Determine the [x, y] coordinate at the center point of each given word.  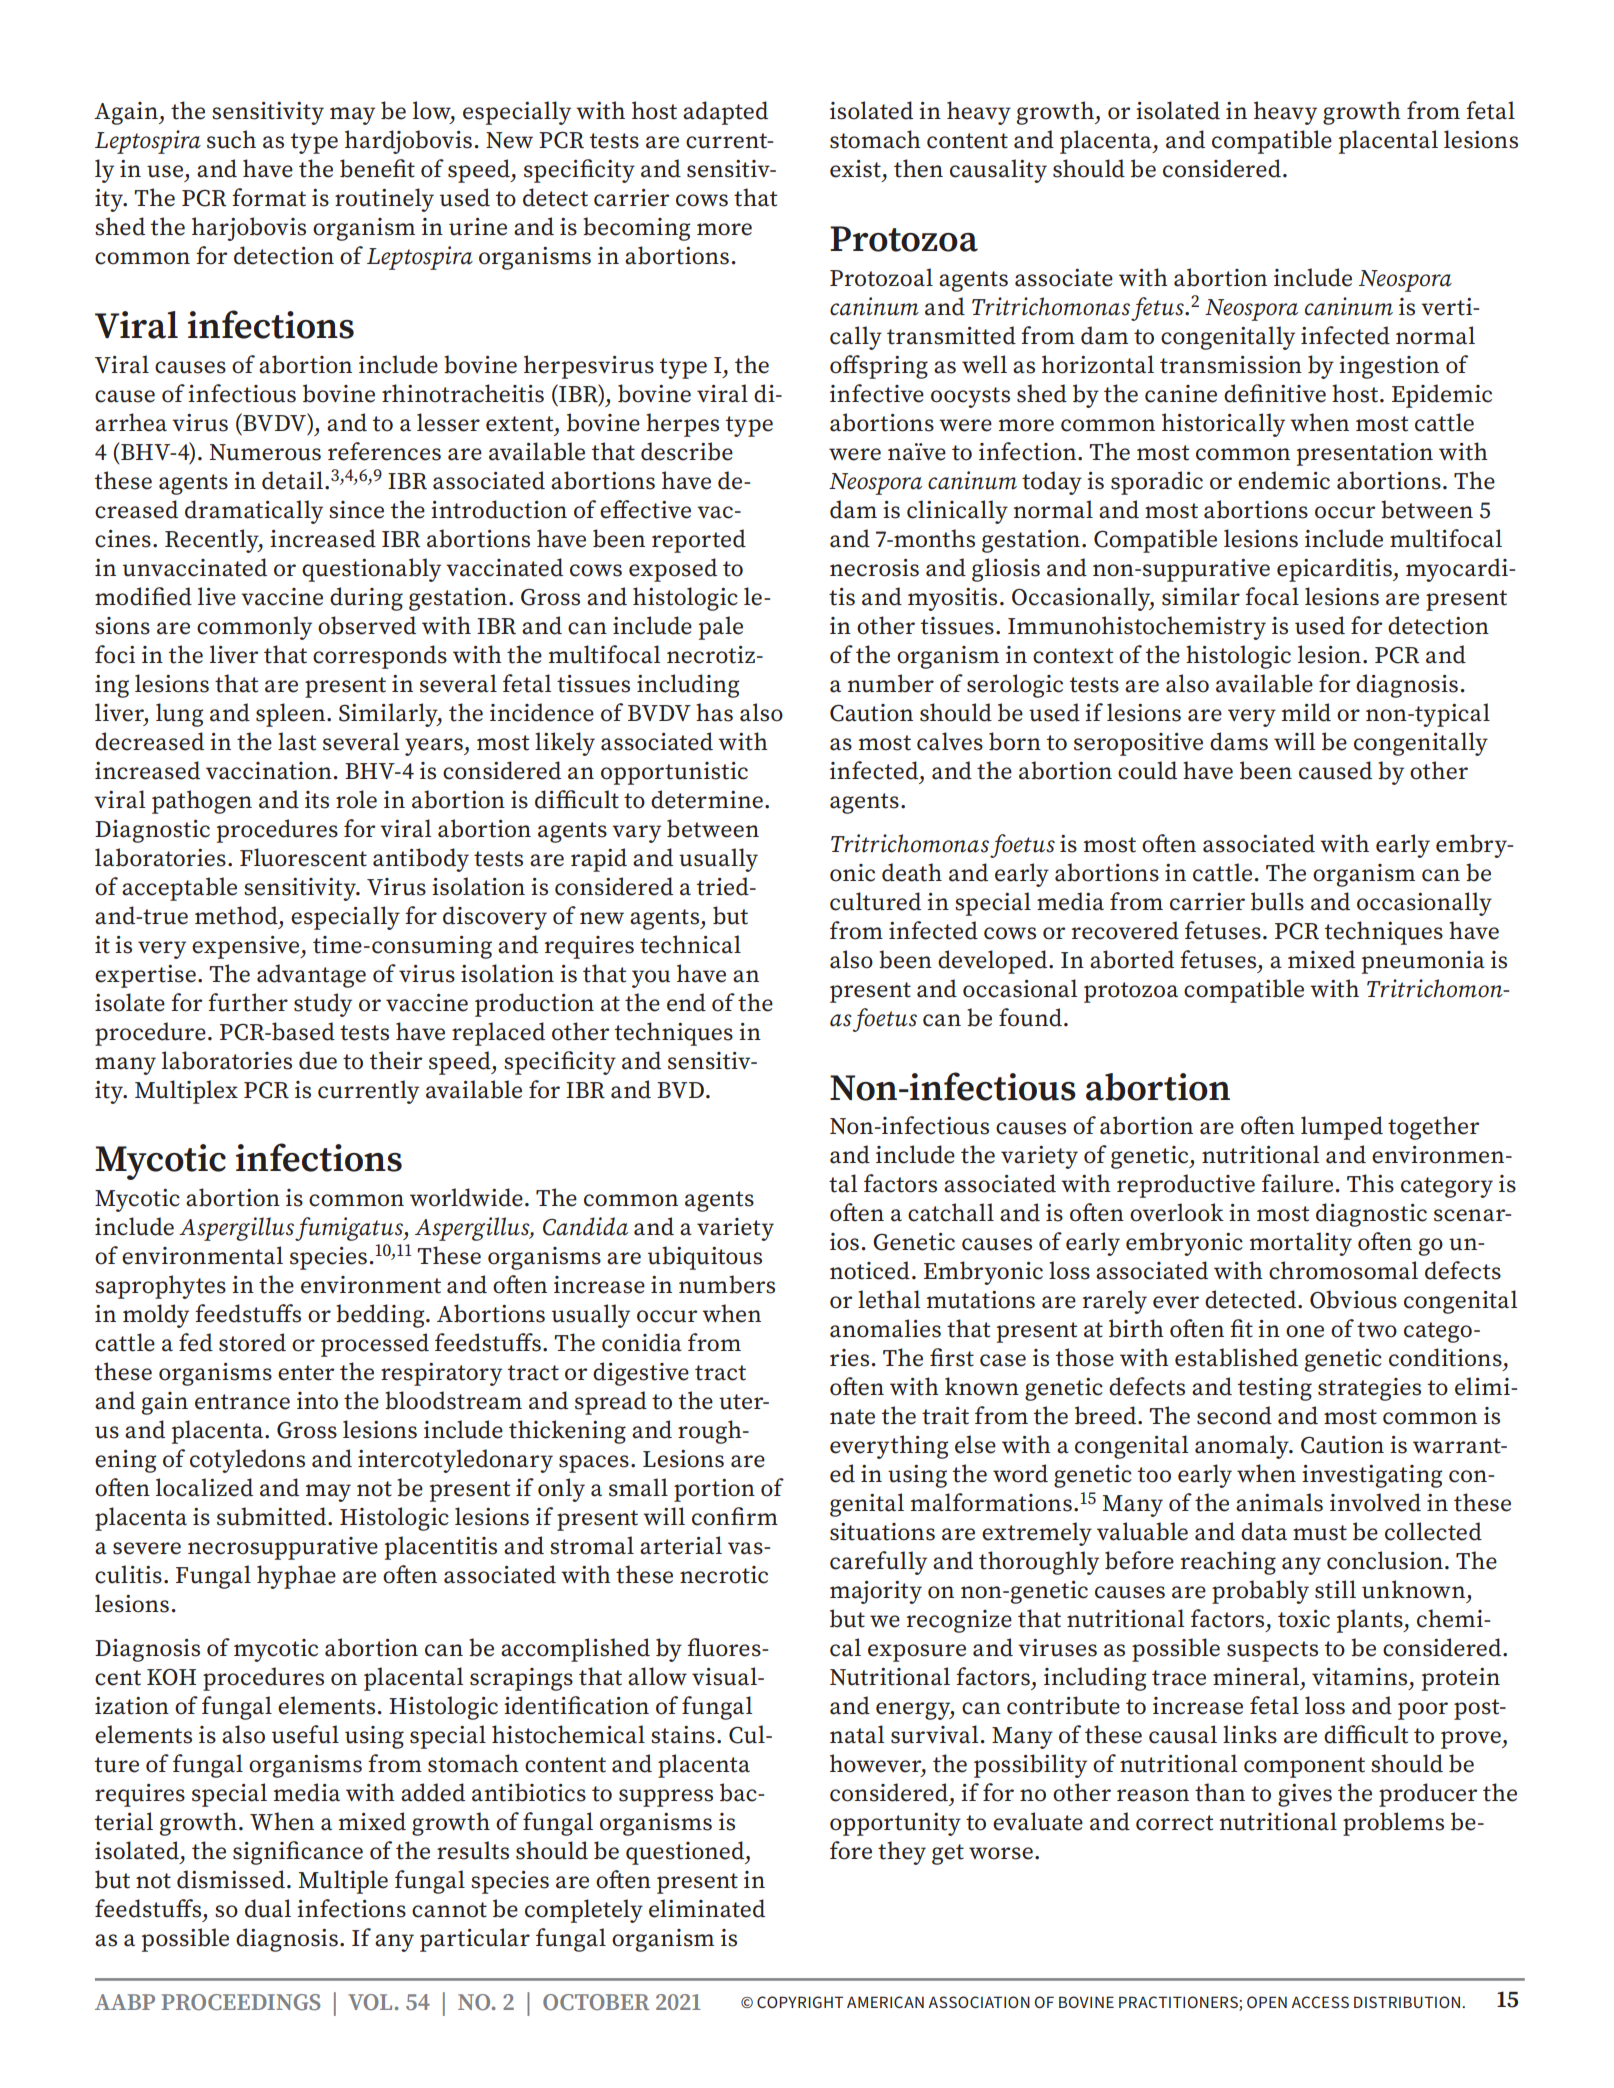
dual [268, 1908]
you [651, 979]
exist [855, 169]
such [231, 139]
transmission [1231, 365]
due [318, 1060]
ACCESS [1320, 2002]
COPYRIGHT [800, 2002]
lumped [1342, 1128]
